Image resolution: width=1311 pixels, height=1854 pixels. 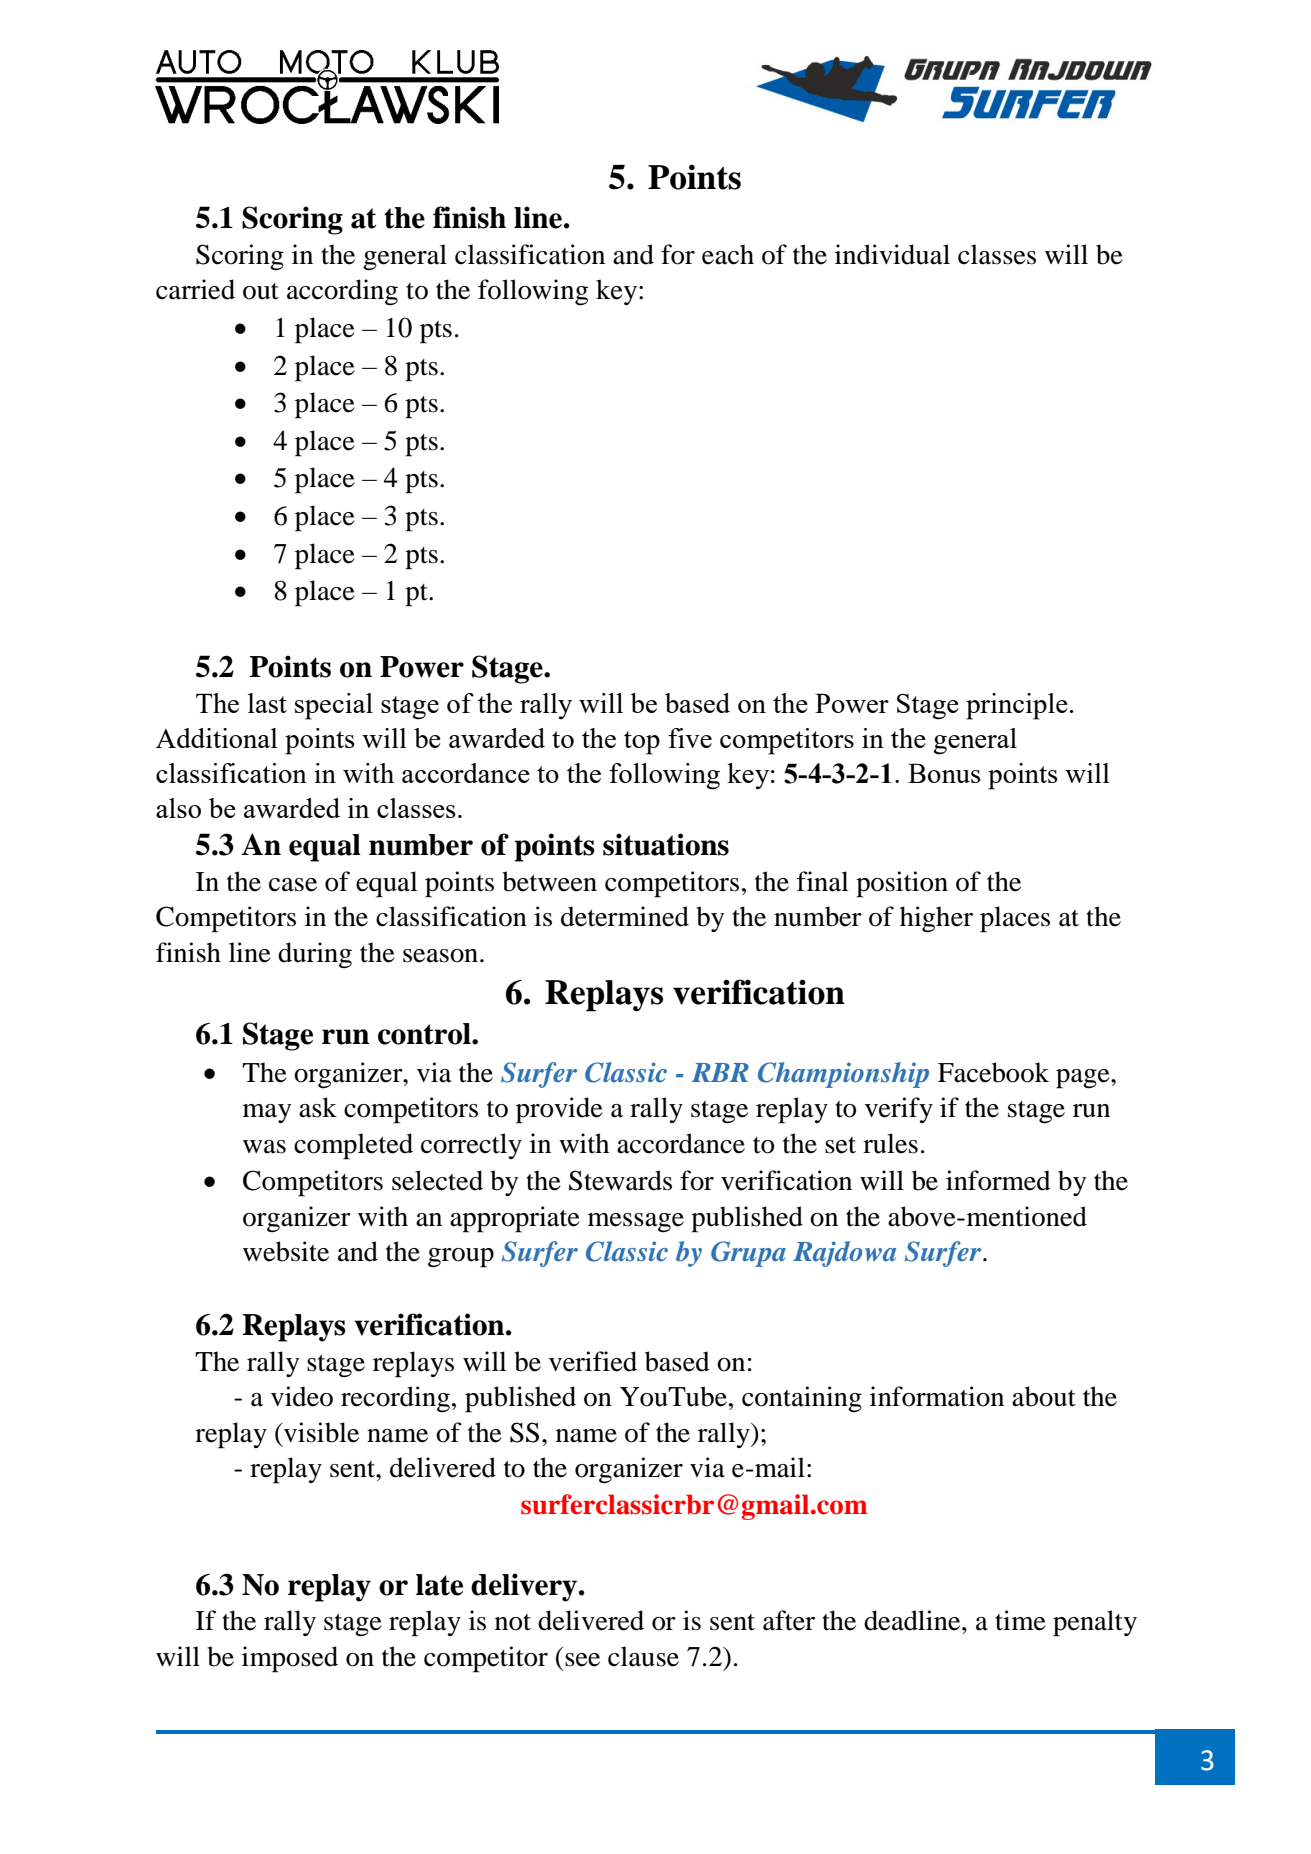 What do you see at coordinates (290, 1659) in the image?
I see `imposed` at bounding box center [290, 1659].
